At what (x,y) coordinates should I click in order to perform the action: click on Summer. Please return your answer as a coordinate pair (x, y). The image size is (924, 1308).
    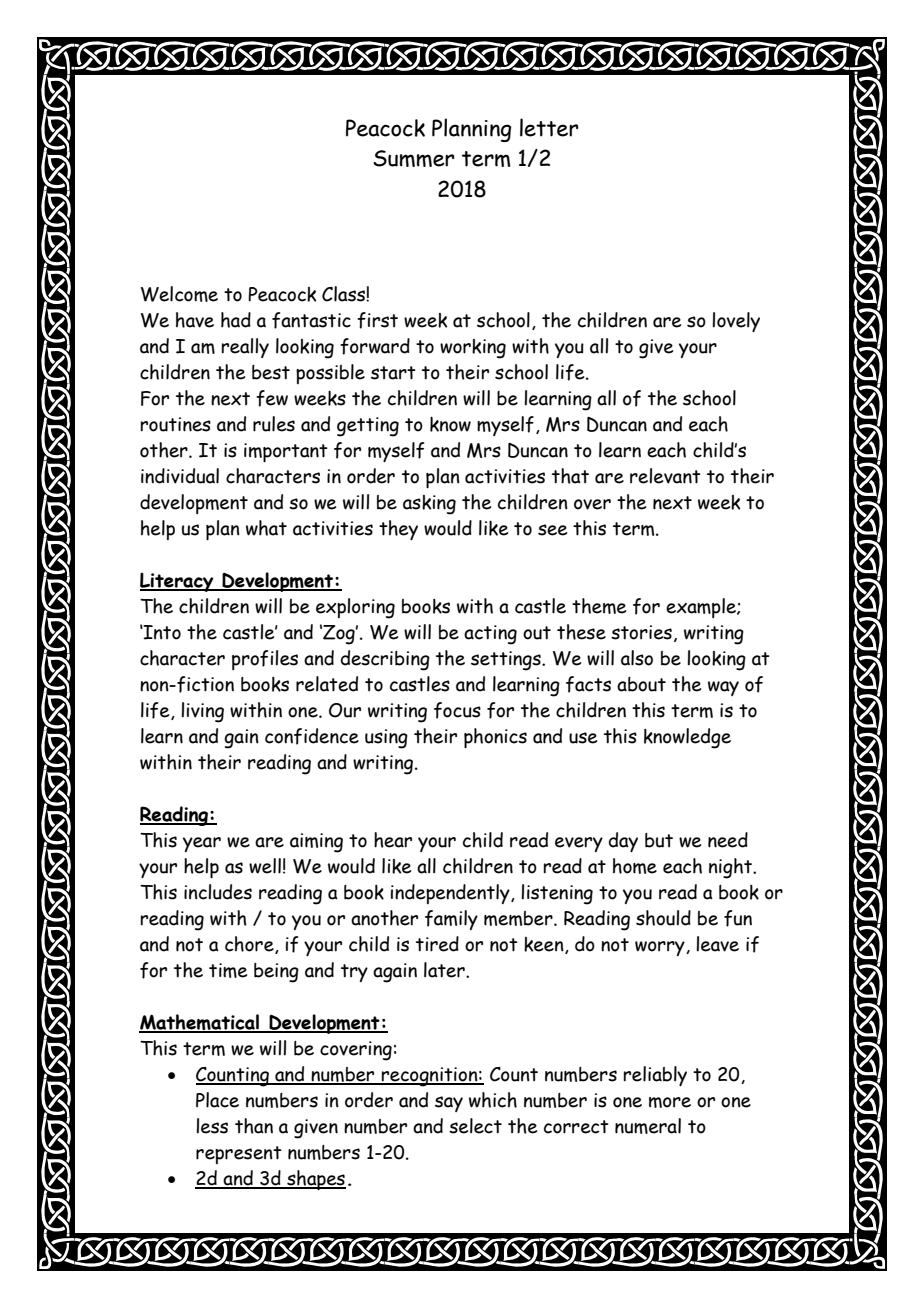
    Looking at the image, I should click on (414, 158).
